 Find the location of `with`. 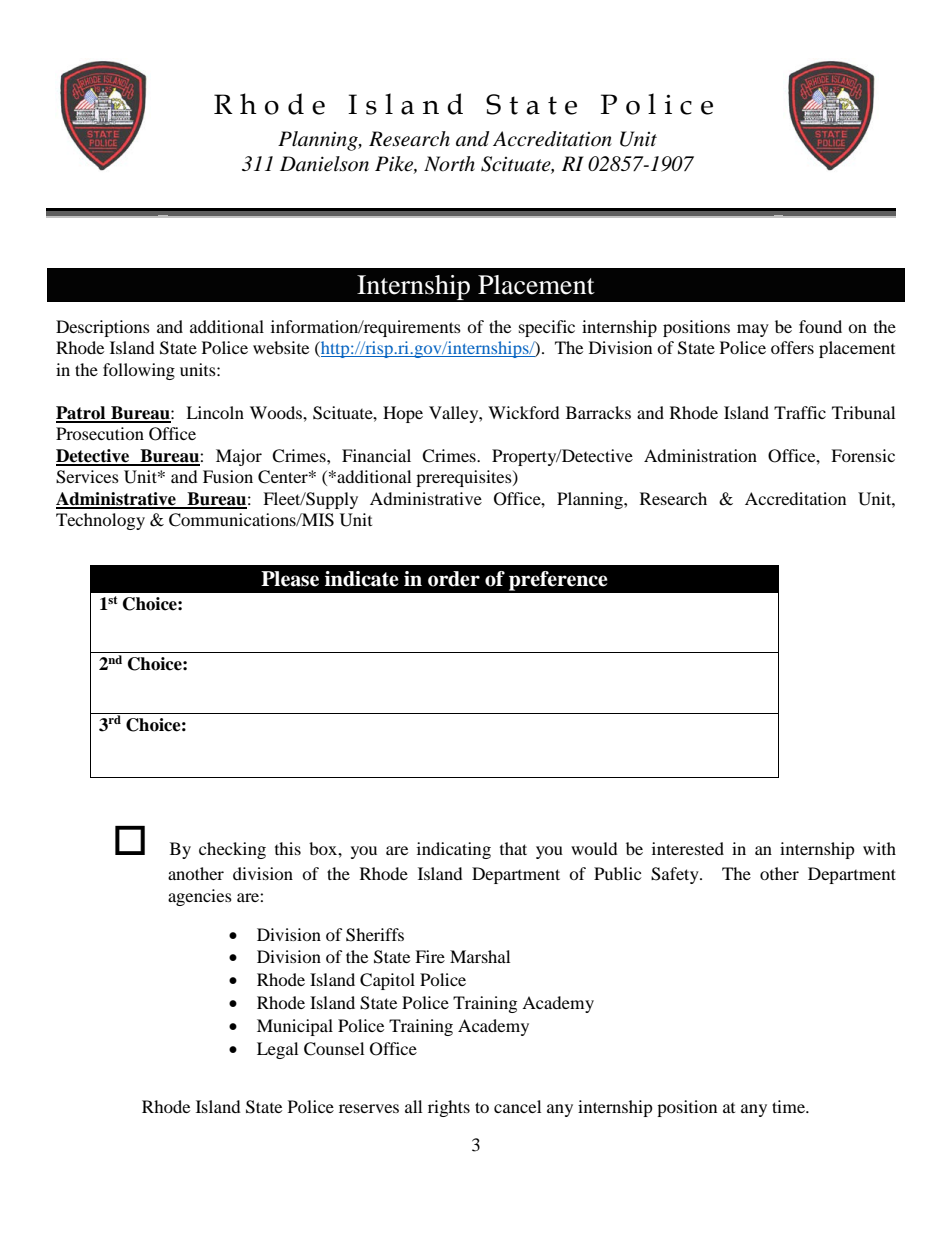

with is located at coordinates (879, 848).
